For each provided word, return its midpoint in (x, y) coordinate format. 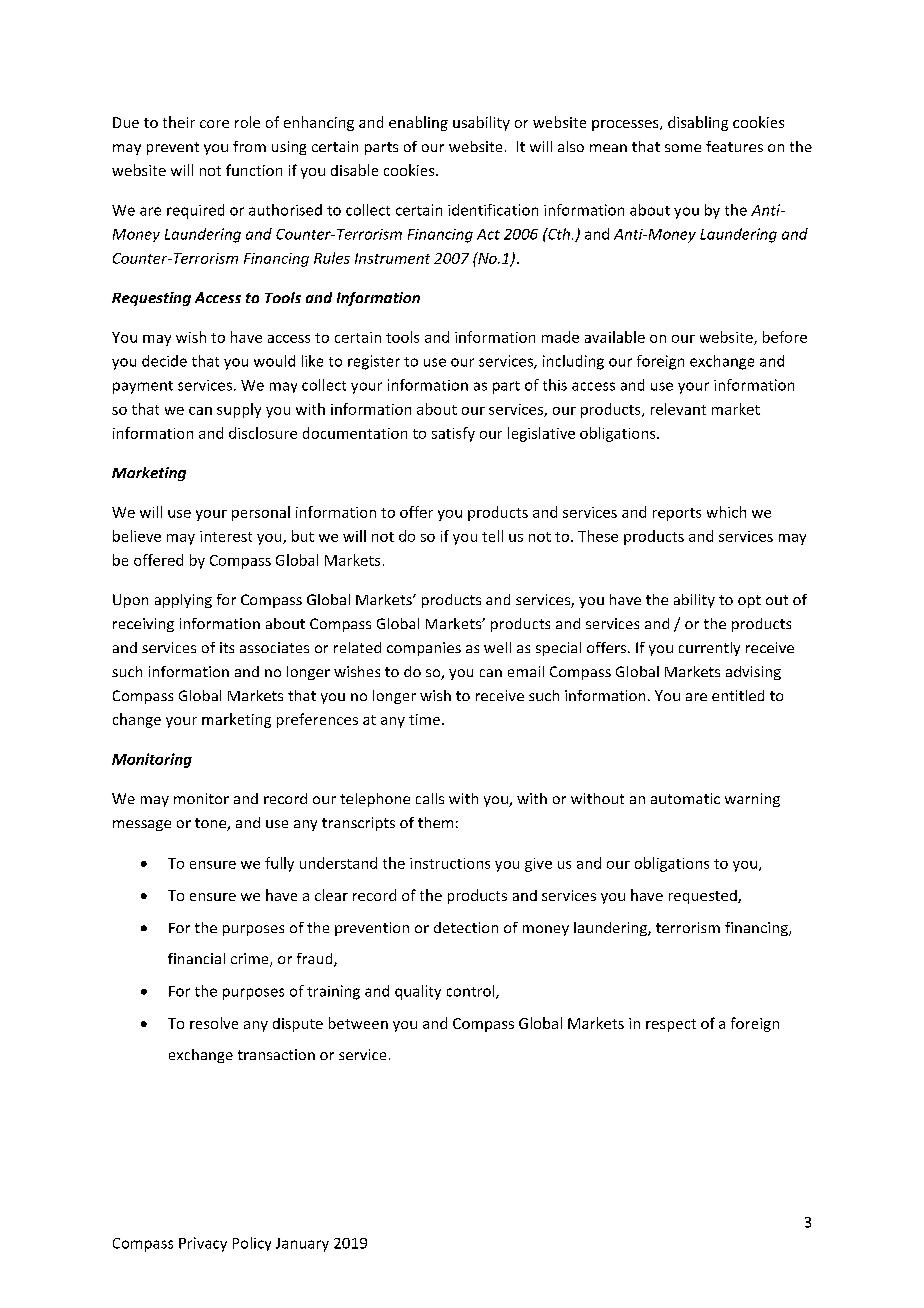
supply (239, 410)
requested (704, 897)
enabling (418, 123)
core (214, 124)
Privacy (203, 1244)
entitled (738, 695)
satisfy (453, 434)
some (683, 148)
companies (424, 649)
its (227, 647)
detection (466, 927)
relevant (678, 409)
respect (671, 1025)
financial (196, 958)
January (302, 1245)
